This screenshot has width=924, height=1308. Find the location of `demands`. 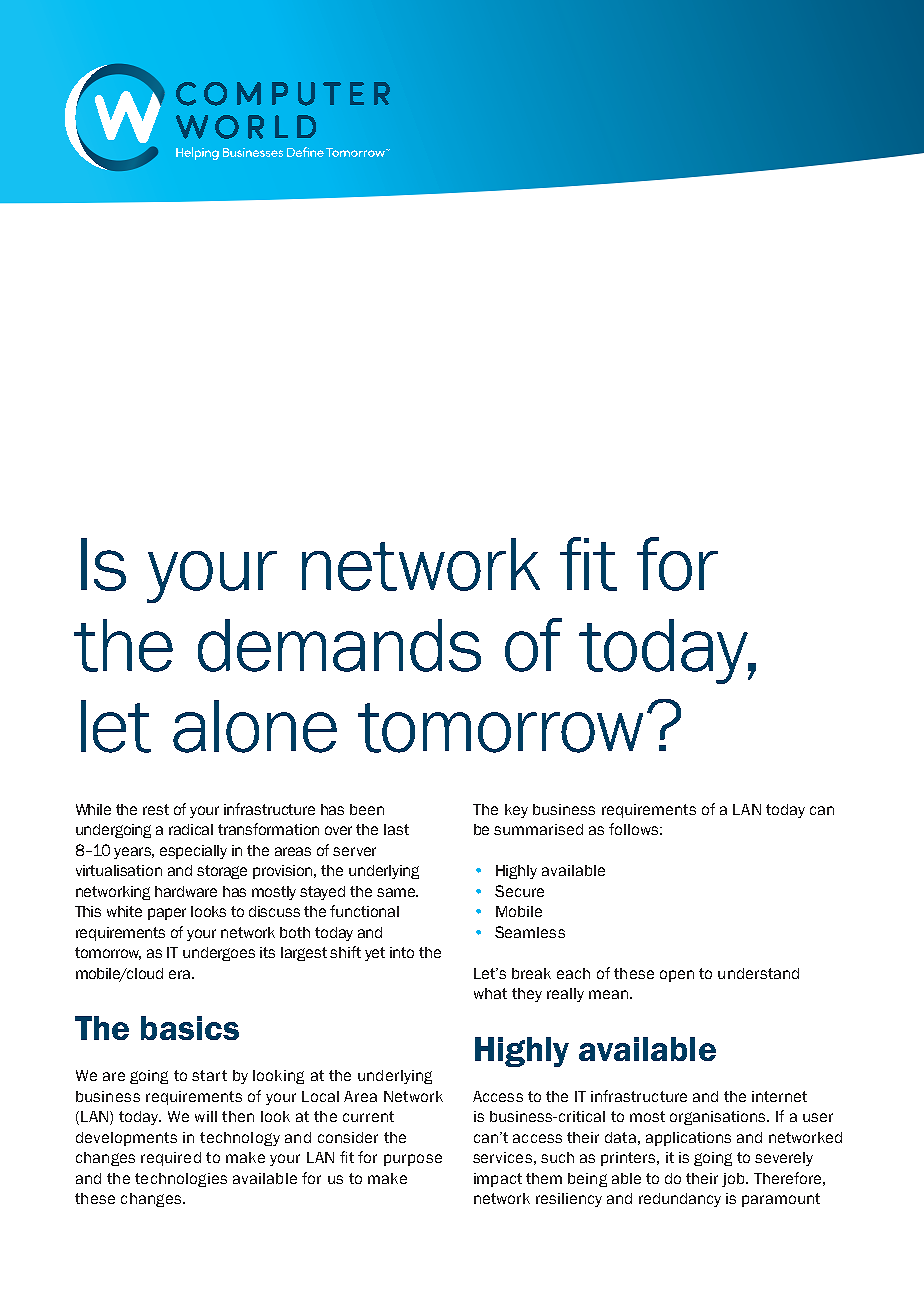

demands is located at coordinates (339, 645).
